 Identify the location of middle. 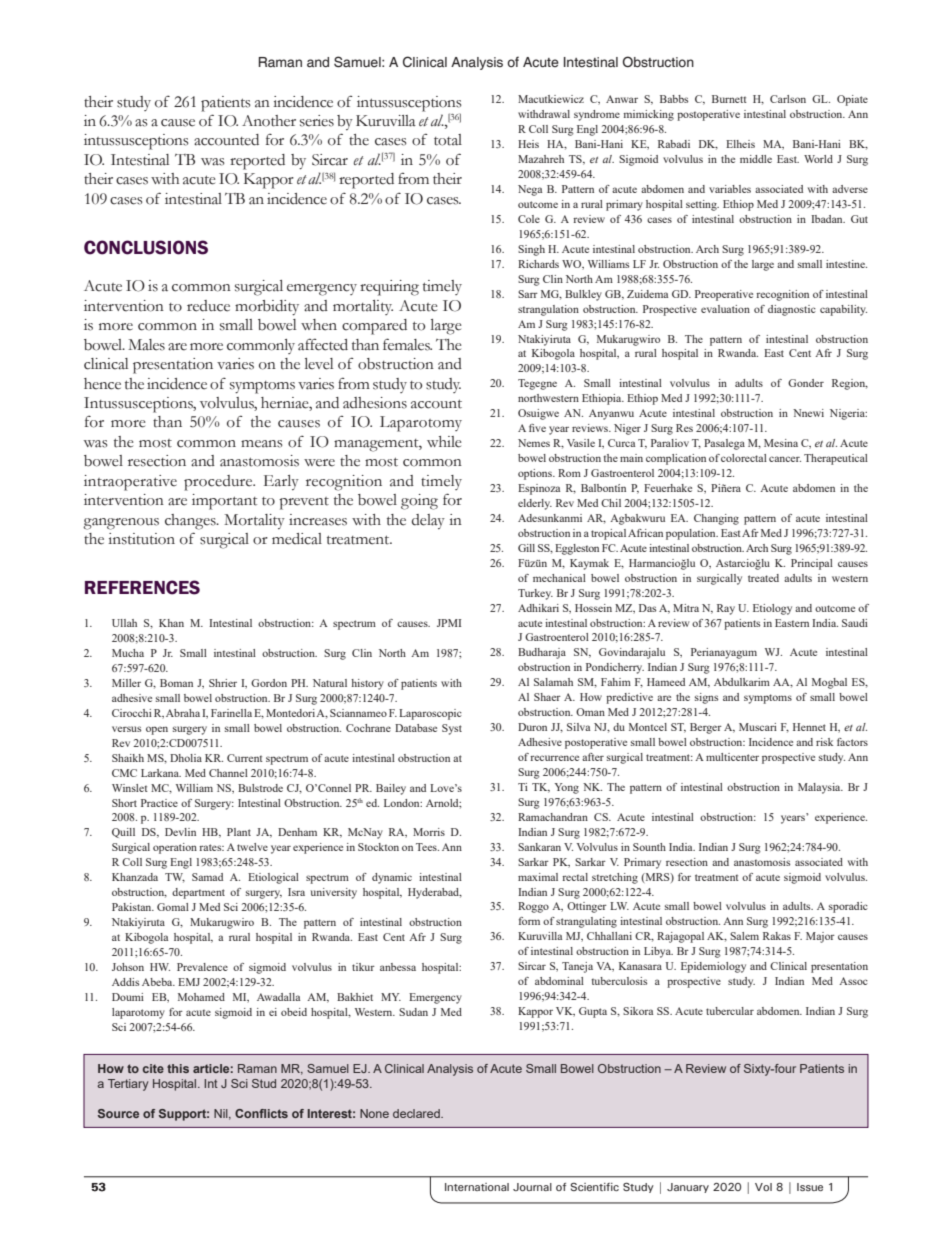
(756, 159).
